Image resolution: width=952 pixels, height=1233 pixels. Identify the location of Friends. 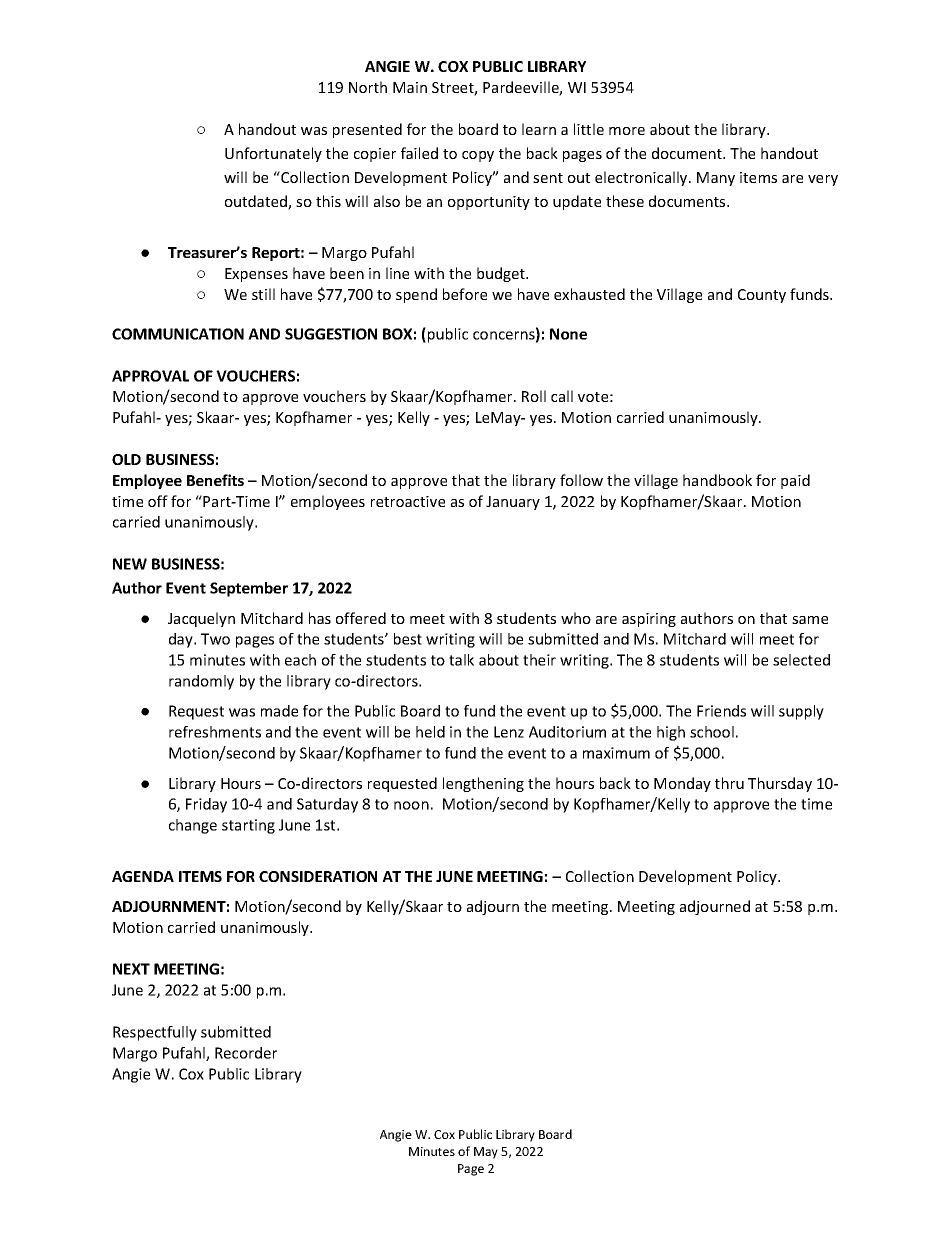
(721, 711).
